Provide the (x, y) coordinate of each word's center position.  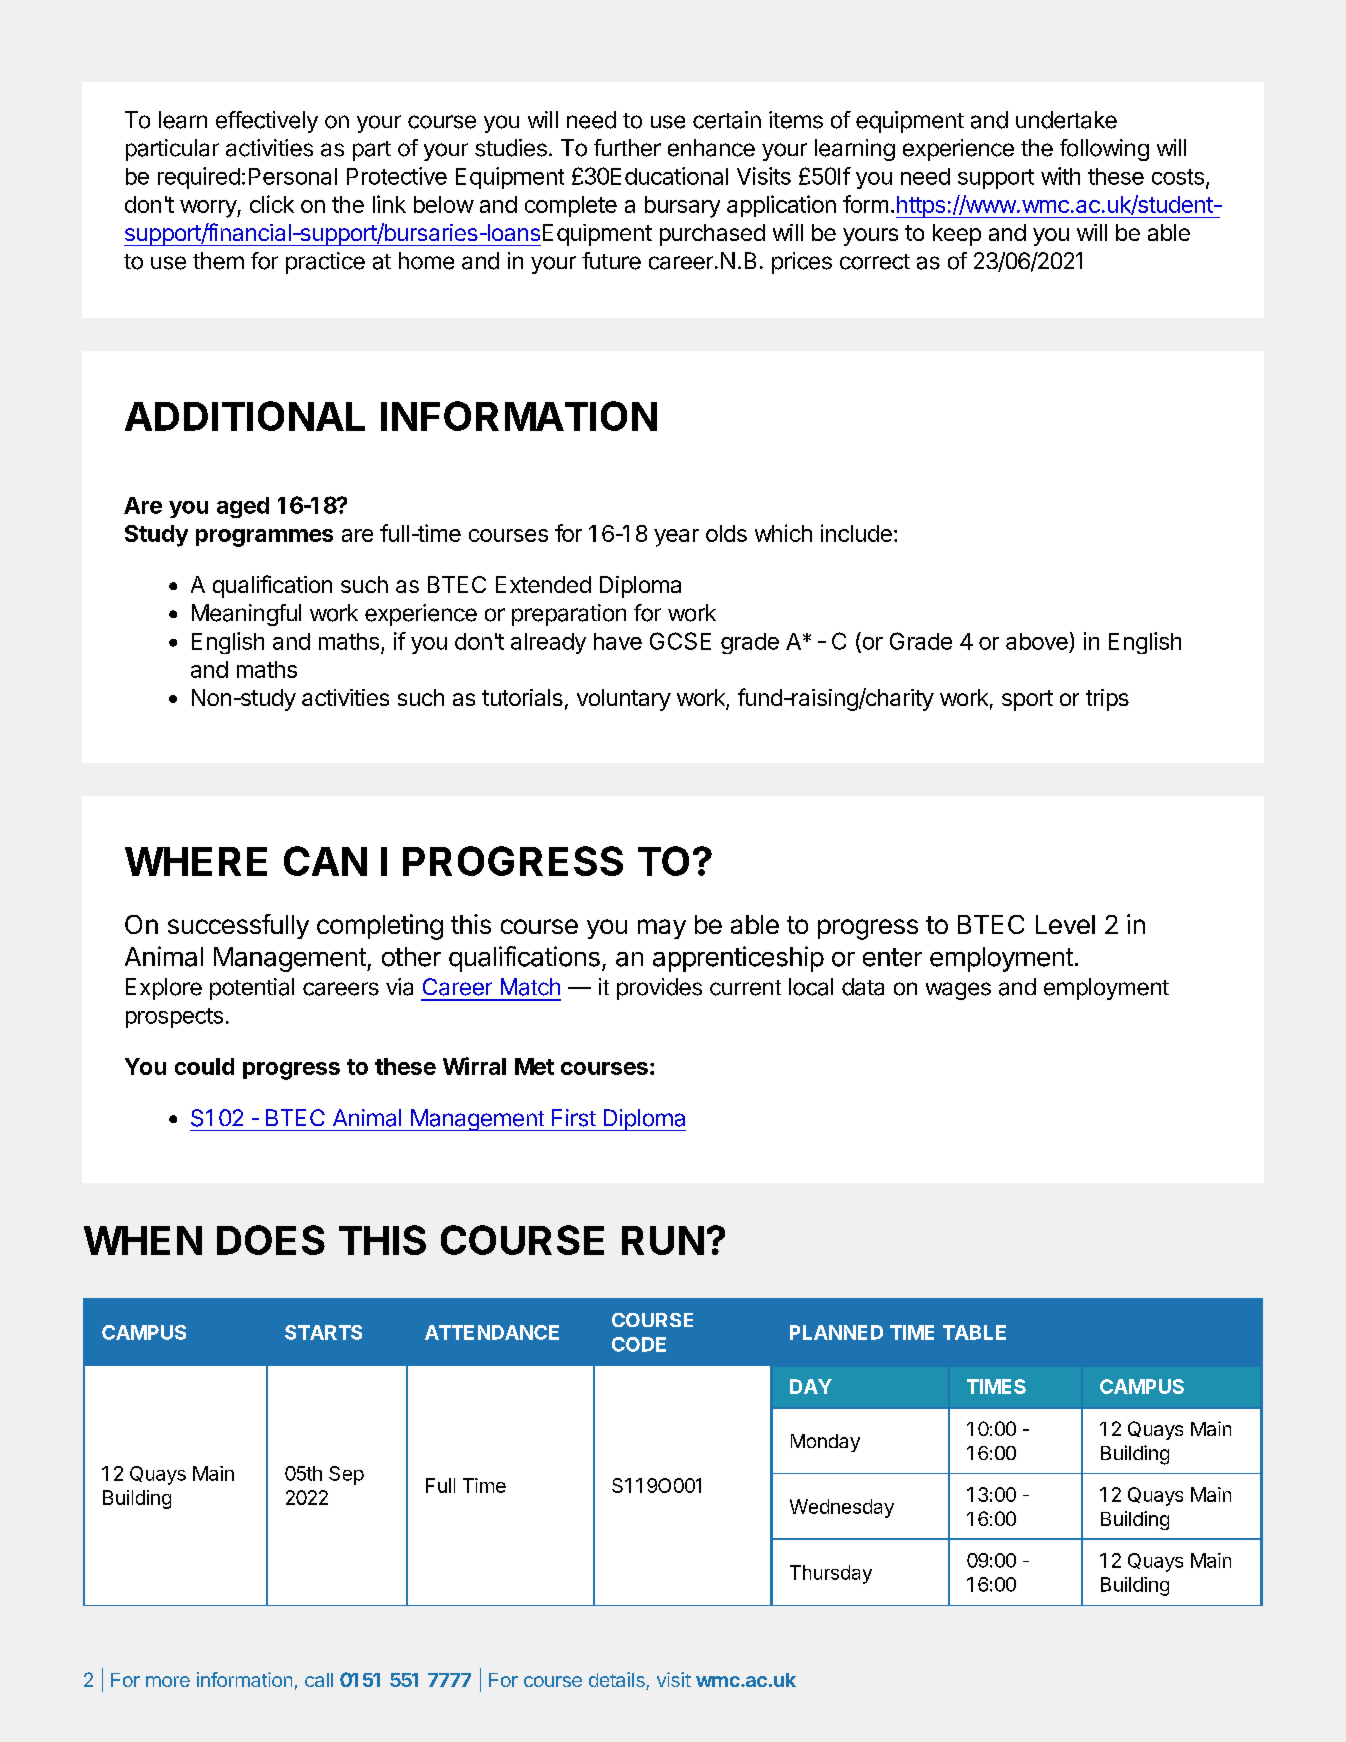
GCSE (680, 641)
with (1060, 176)
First (574, 1118)
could (204, 1066)
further (627, 148)
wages (958, 991)
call (319, 1680)
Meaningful (246, 615)
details (618, 1681)
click (272, 204)
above (1037, 641)
